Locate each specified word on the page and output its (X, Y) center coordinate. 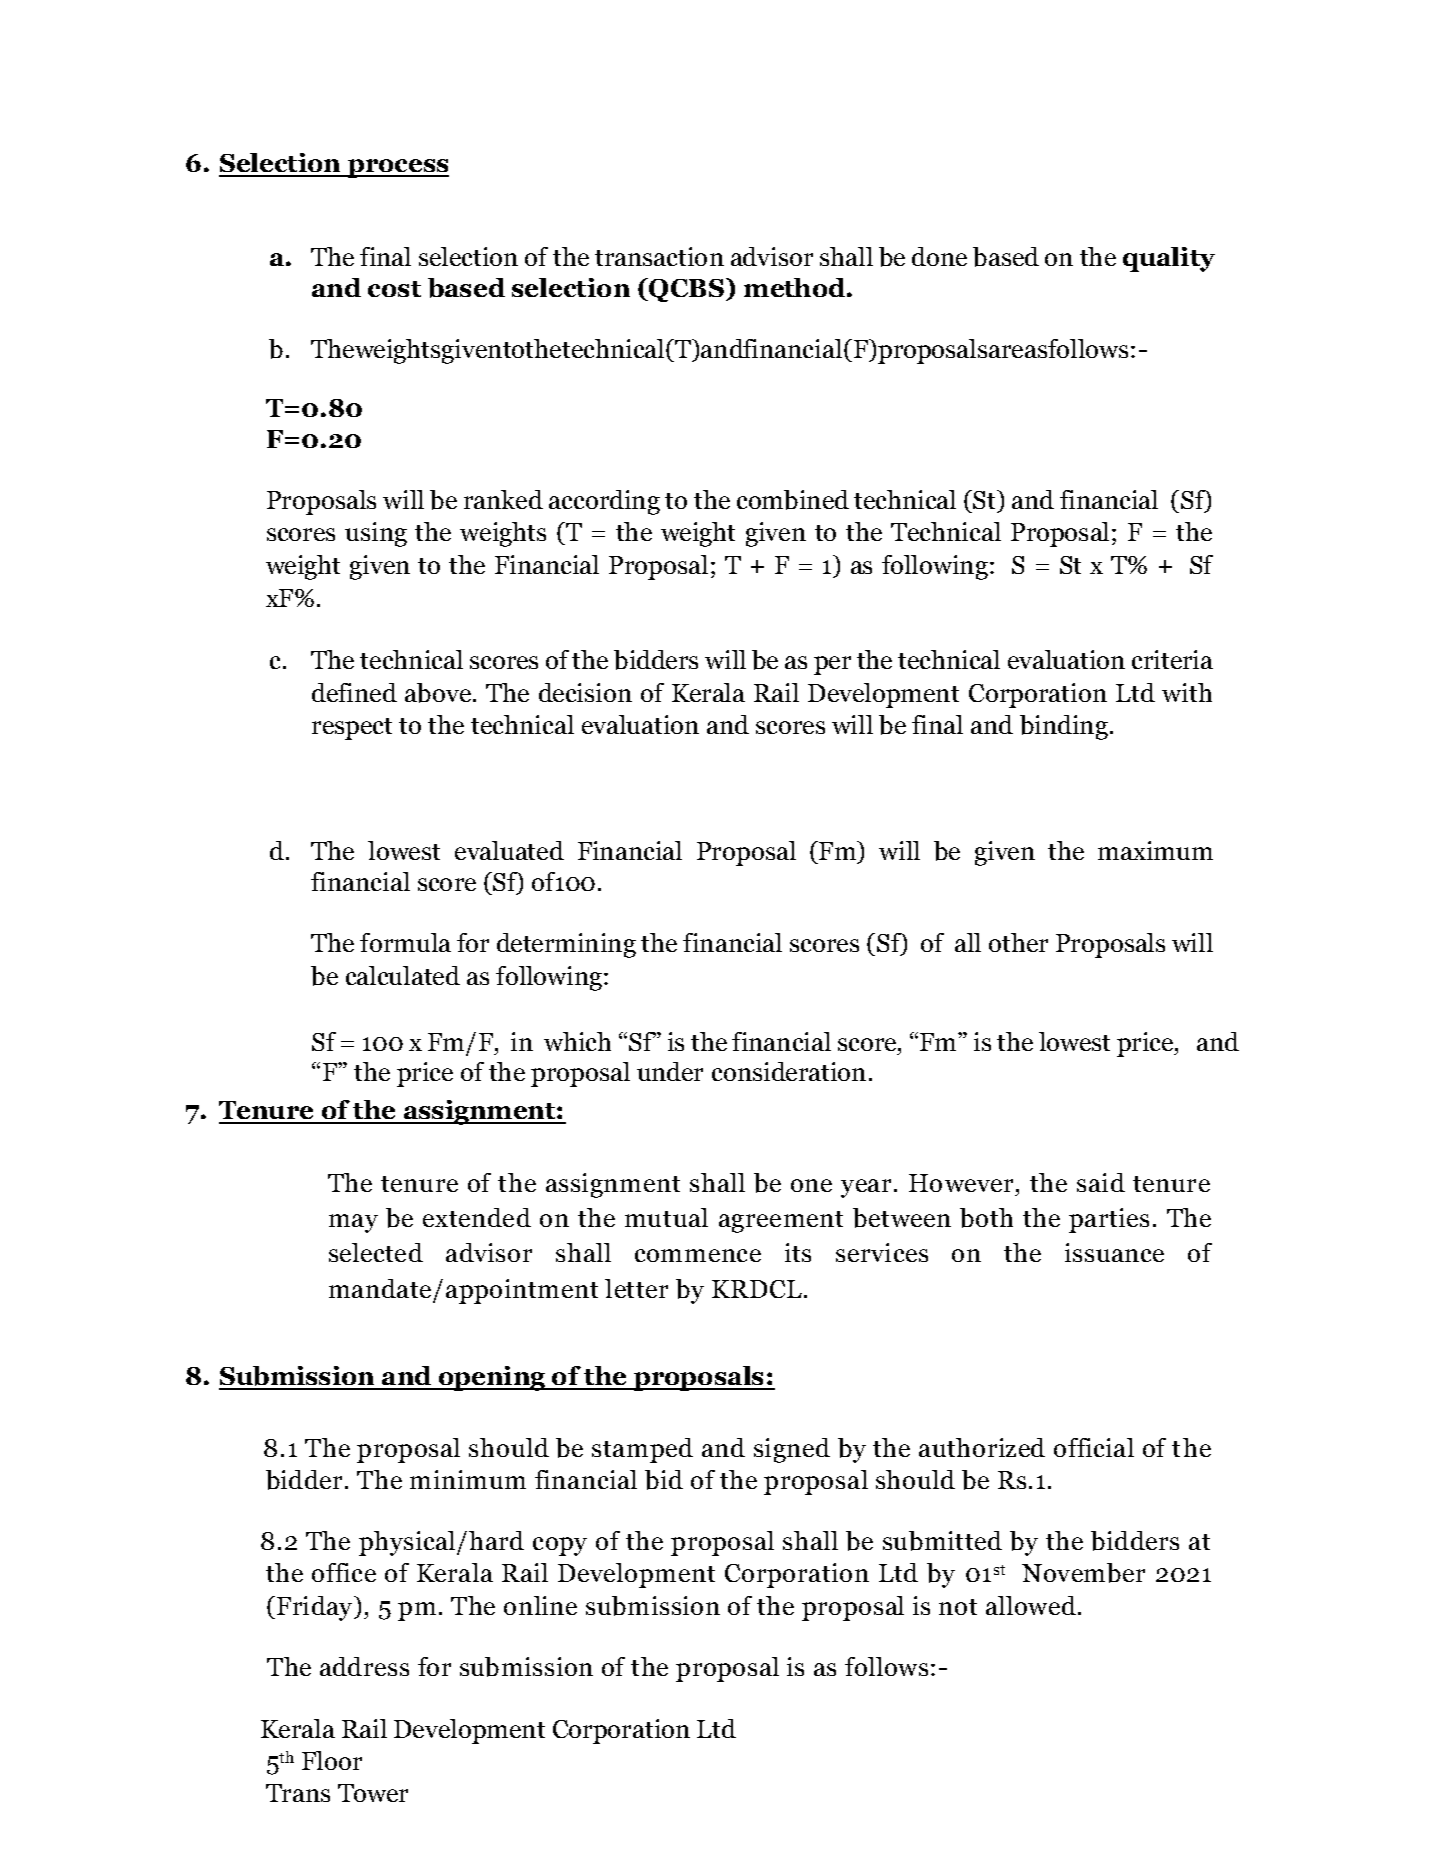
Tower (373, 1793)
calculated (403, 975)
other (1018, 942)
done (939, 256)
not (958, 1607)
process (397, 168)
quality (1169, 259)
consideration (789, 1071)
